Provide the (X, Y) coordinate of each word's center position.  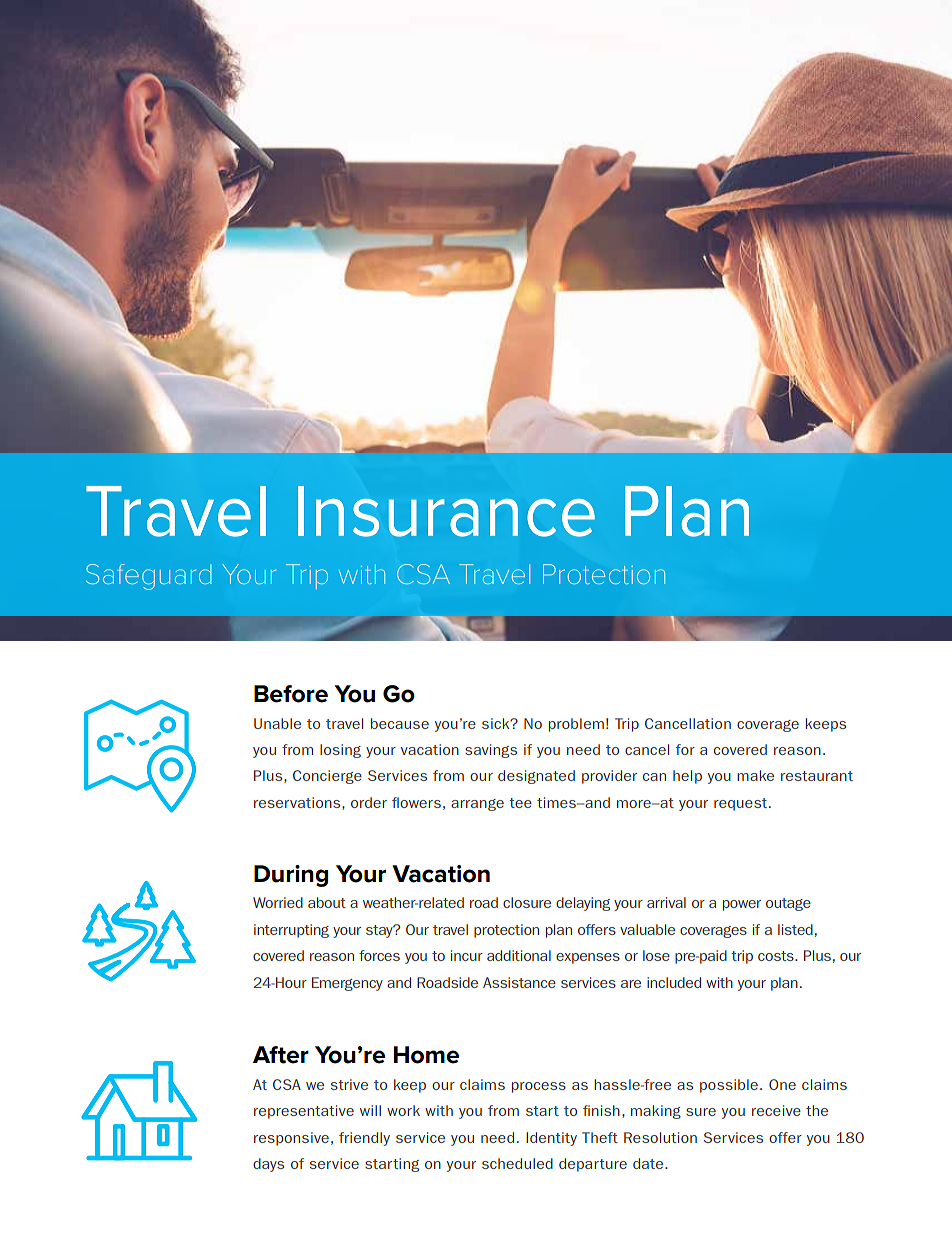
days (268, 1165)
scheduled (517, 1163)
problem (576, 725)
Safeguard (149, 577)
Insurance (446, 511)
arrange (477, 805)
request (740, 804)
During (291, 876)
